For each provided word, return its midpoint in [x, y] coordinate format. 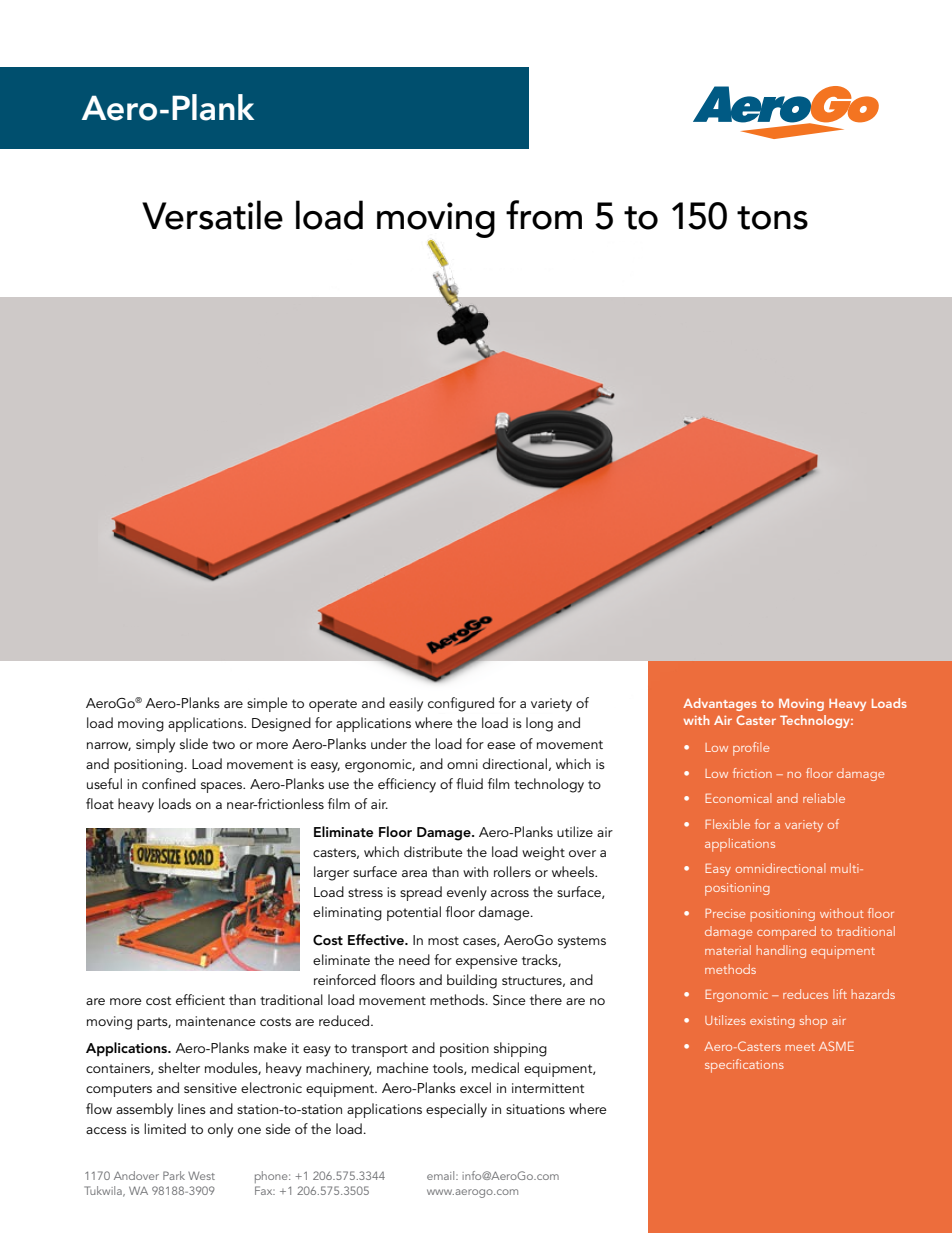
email [442, 1175]
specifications [744, 1066]
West [201, 1176]
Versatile [212, 215]
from [544, 215]
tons [772, 218]
